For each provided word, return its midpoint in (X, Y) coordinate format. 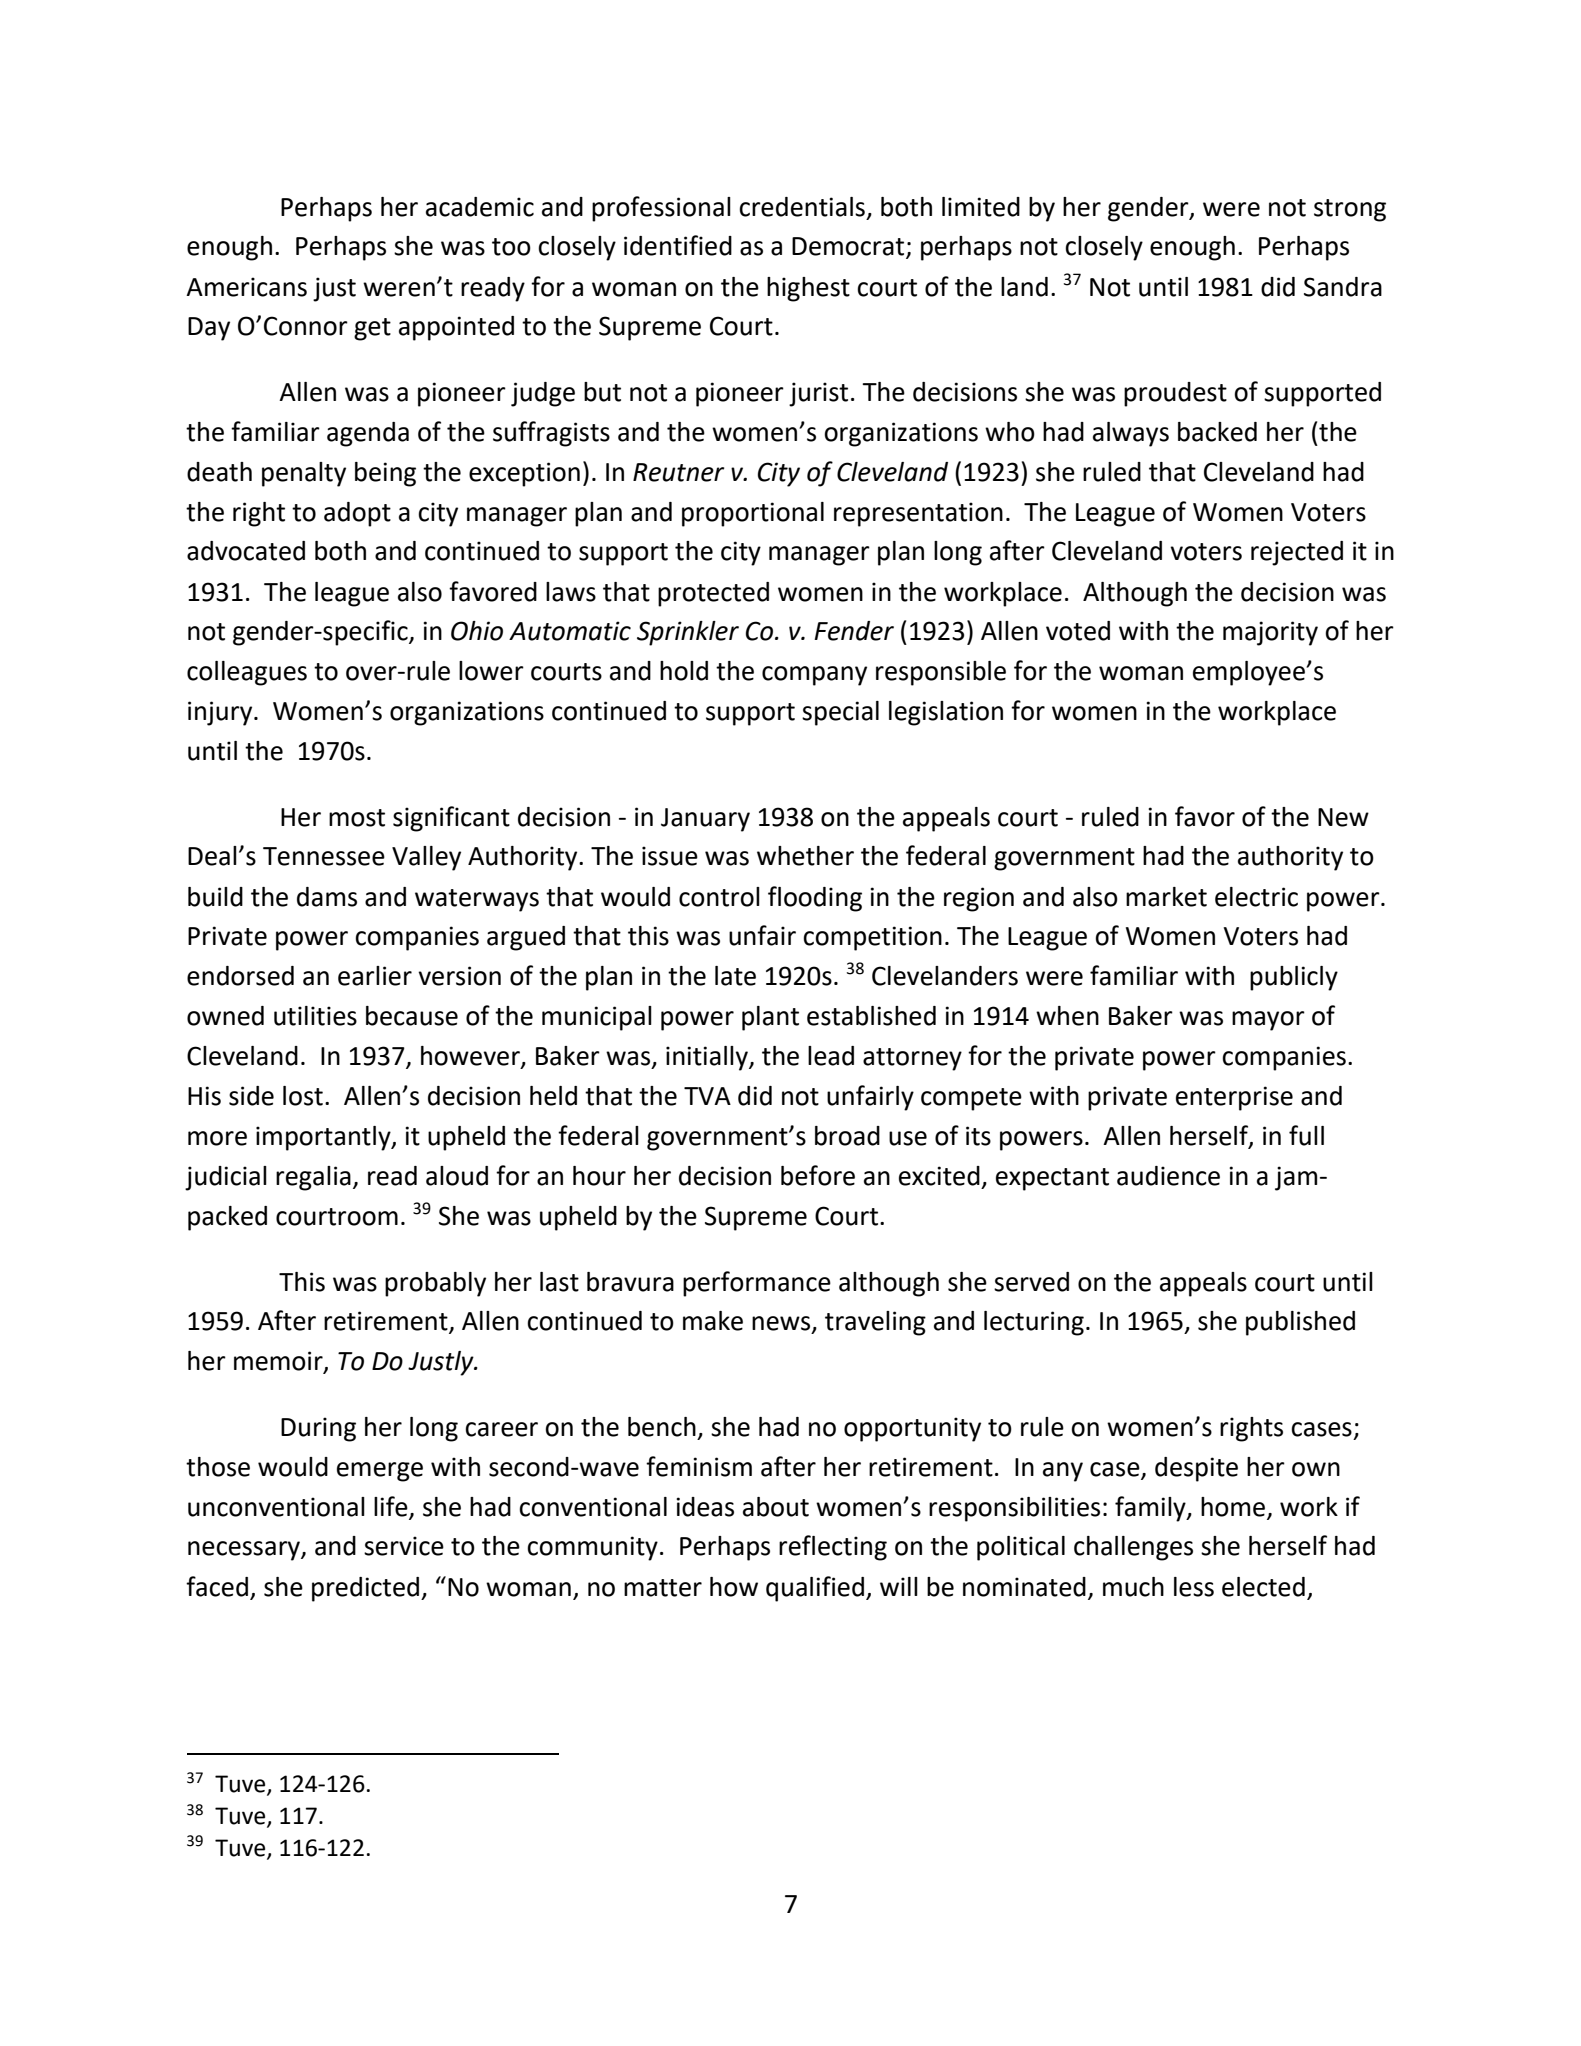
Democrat (849, 247)
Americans (246, 287)
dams (327, 897)
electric (1256, 897)
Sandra (1343, 287)
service (404, 1546)
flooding (815, 899)
